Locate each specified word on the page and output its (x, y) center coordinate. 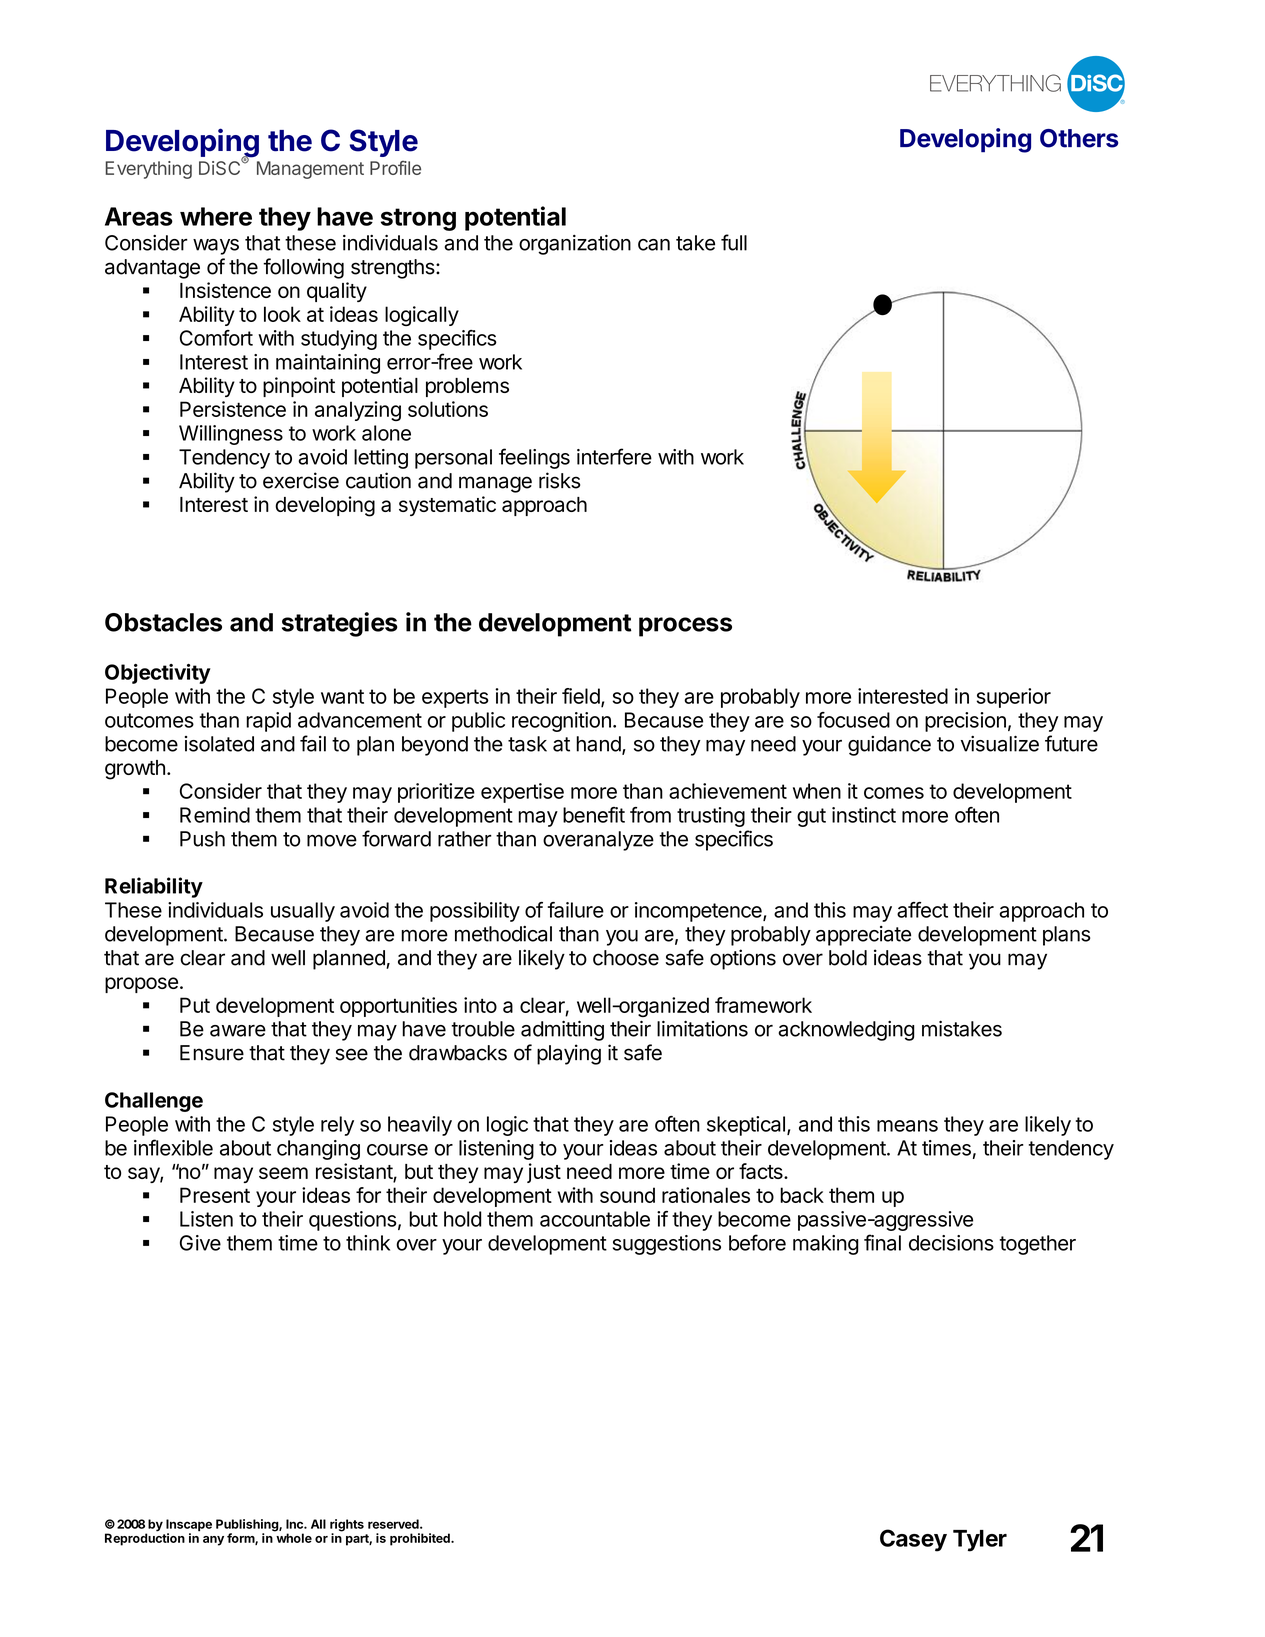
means (907, 1126)
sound (627, 1195)
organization (575, 245)
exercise (301, 480)
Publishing (248, 1526)
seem (283, 1173)
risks (559, 480)
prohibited (421, 1539)
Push (202, 839)
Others (1079, 138)
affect (922, 910)
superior (1013, 698)
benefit (594, 815)
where (216, 216)
